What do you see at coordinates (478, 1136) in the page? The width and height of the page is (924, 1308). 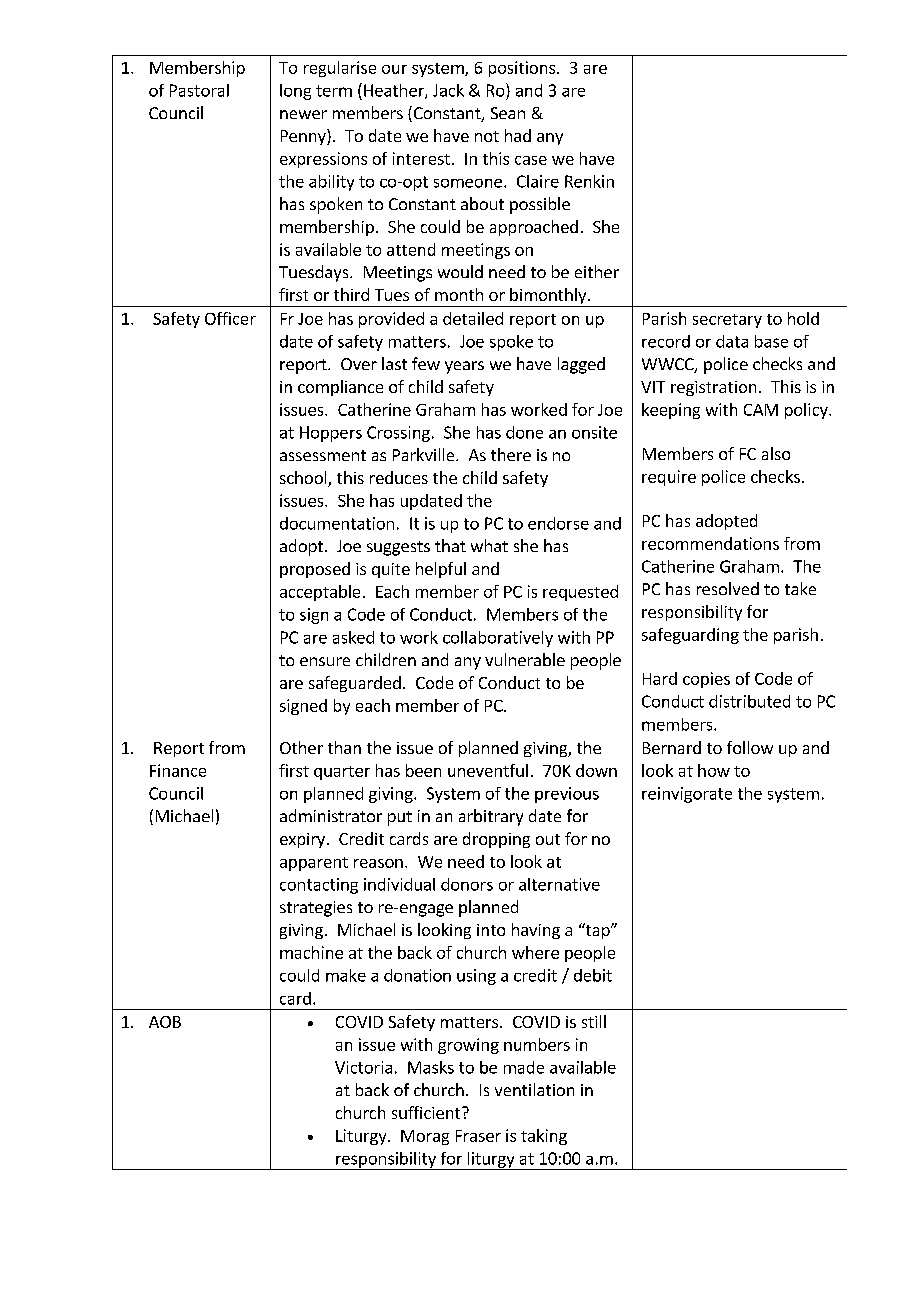 I see `Fraser` at bounding box center [478, 1136].
